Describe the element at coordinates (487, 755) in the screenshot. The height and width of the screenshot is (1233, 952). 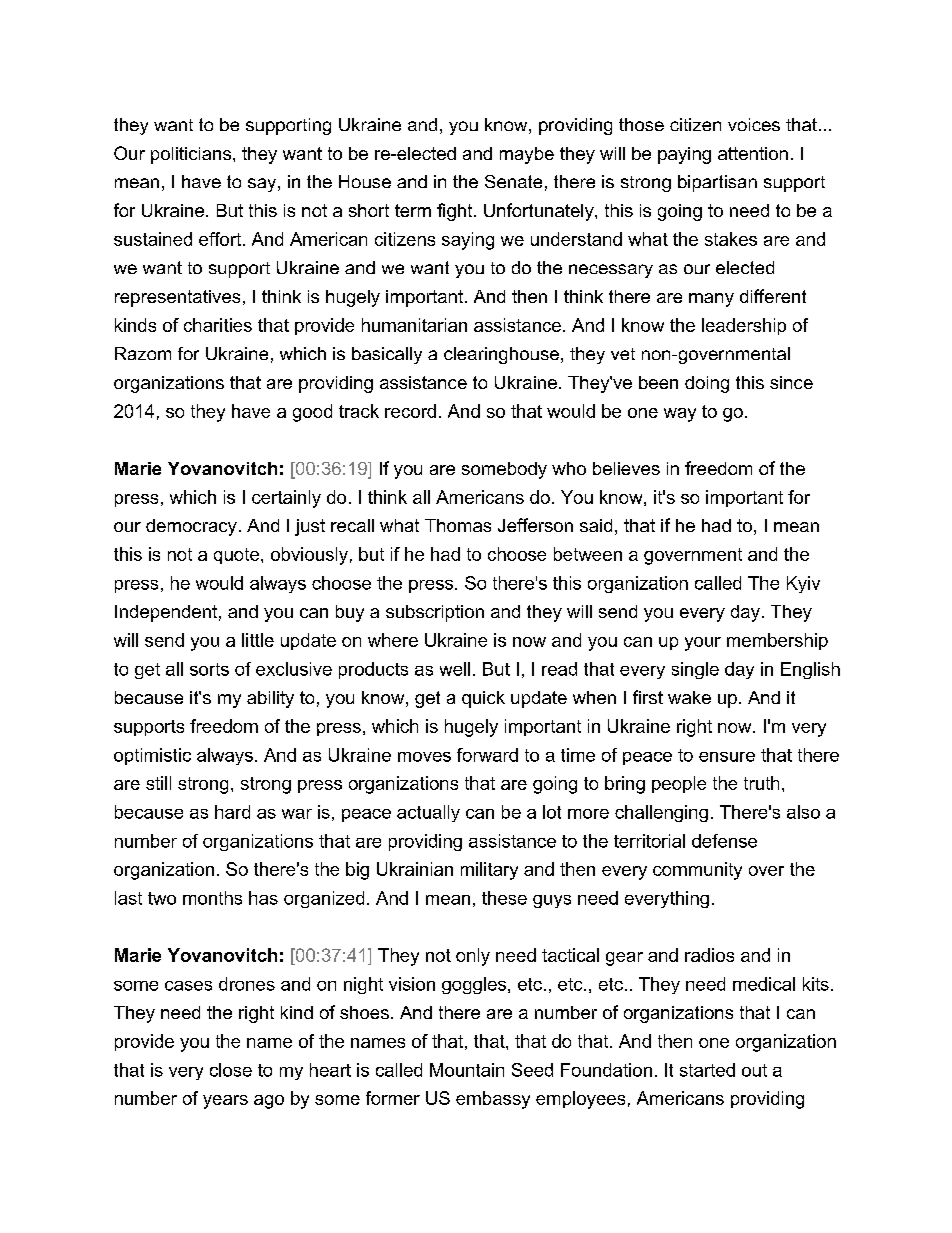
I see `forward` at that location.
